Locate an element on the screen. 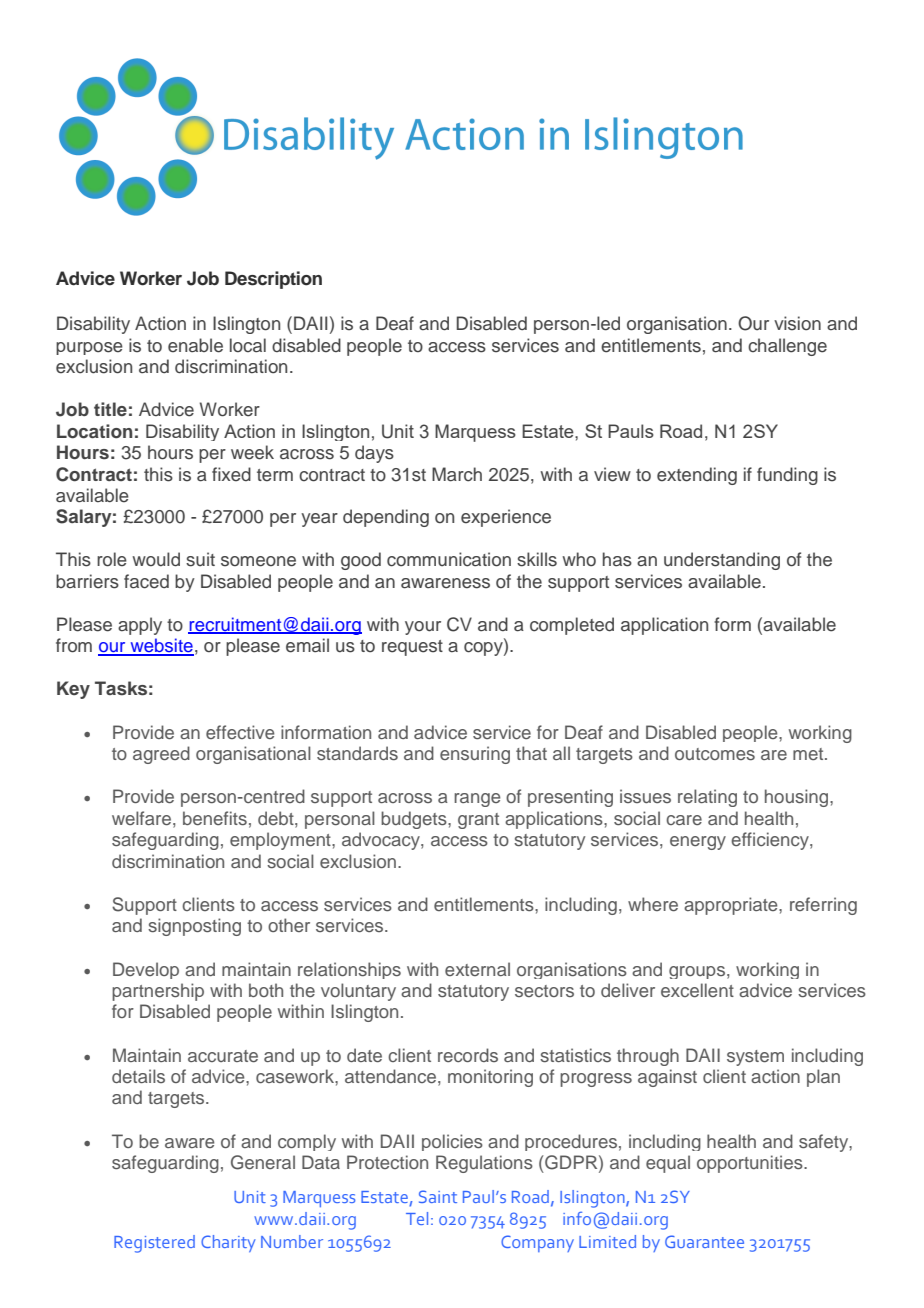  enable is located at coordinates (195, 345).
